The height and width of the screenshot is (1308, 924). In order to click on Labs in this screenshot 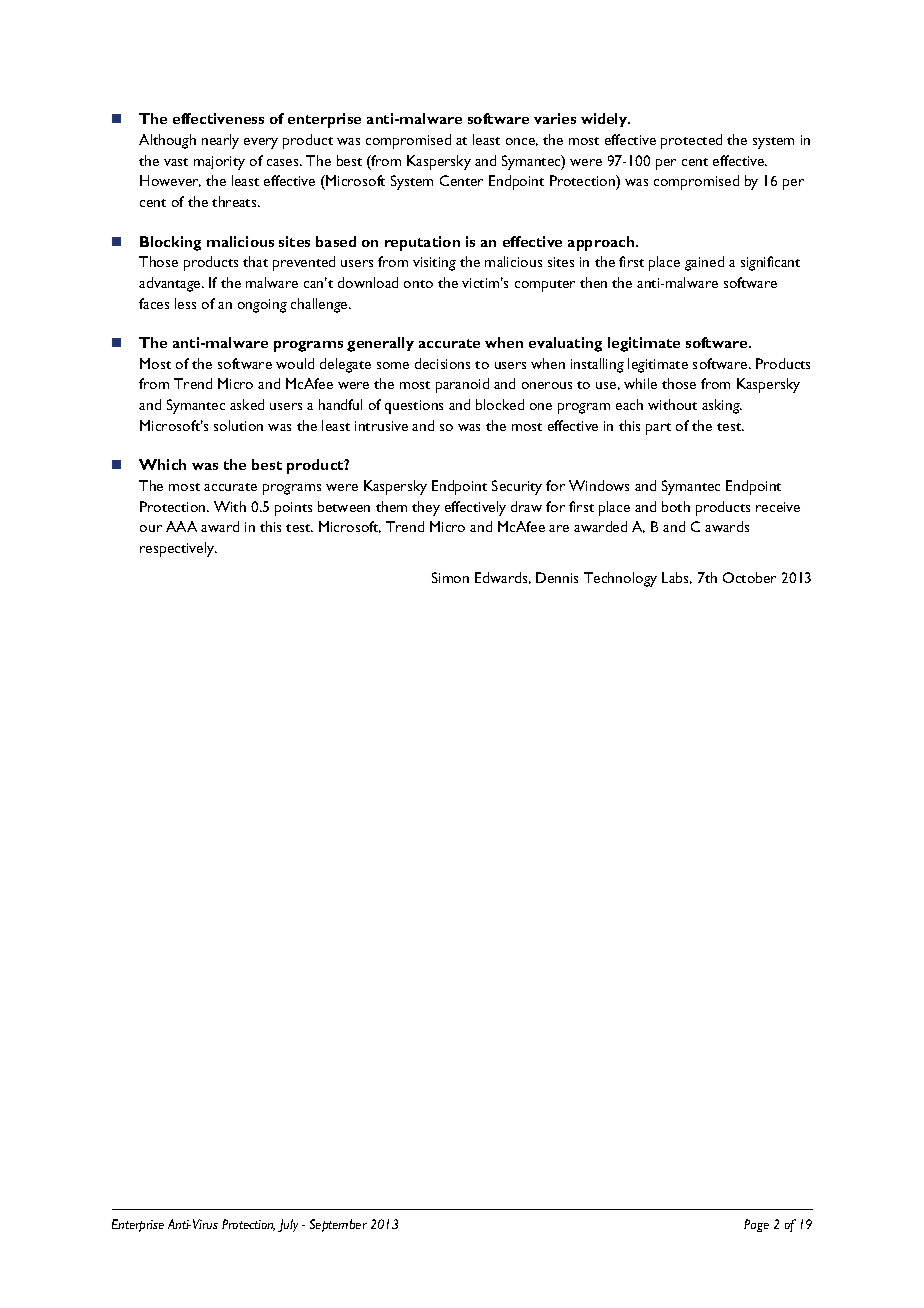, I will do `click(677, 578)`.
